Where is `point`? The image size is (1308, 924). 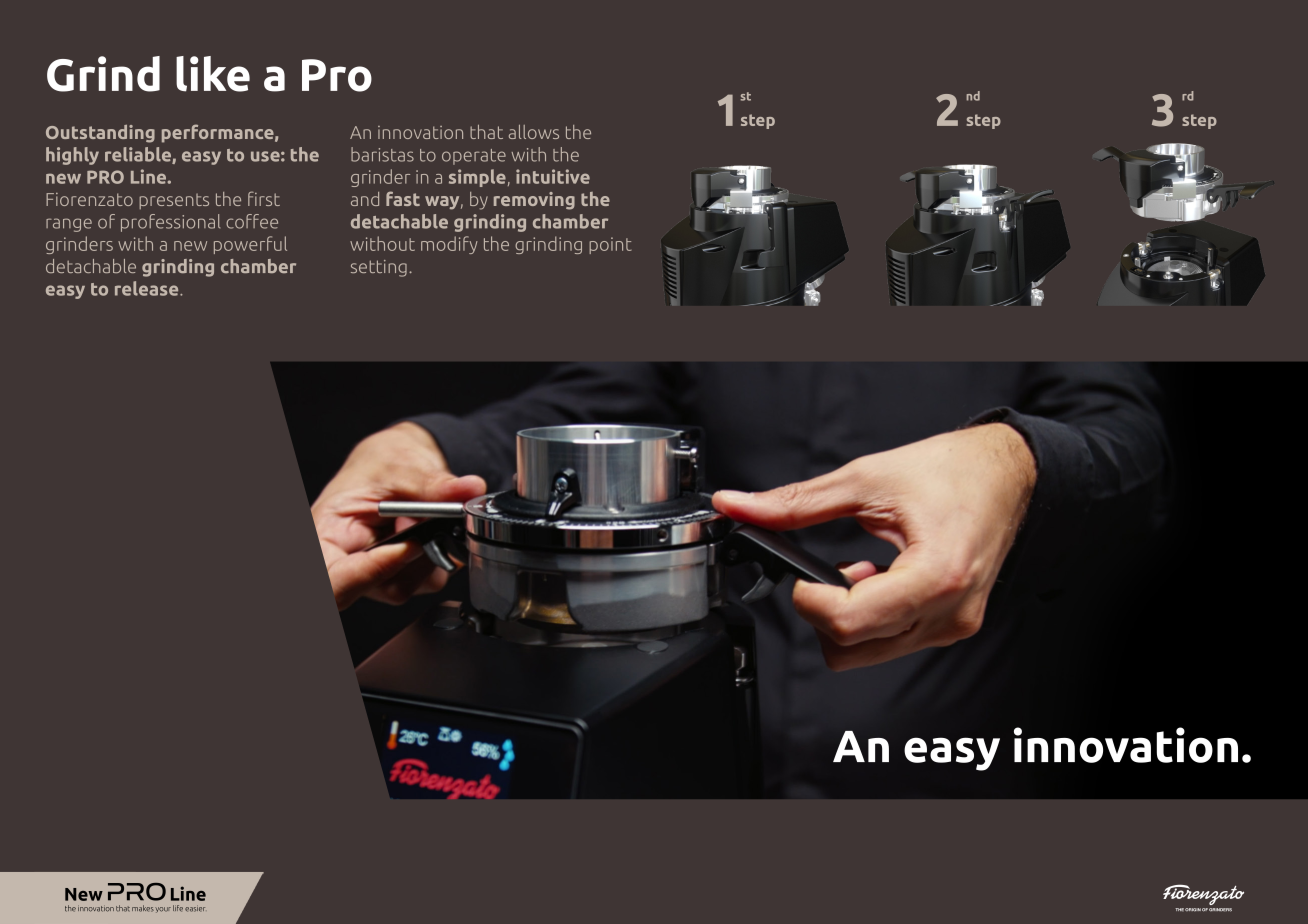 point is located at coordinates (610, 245).
